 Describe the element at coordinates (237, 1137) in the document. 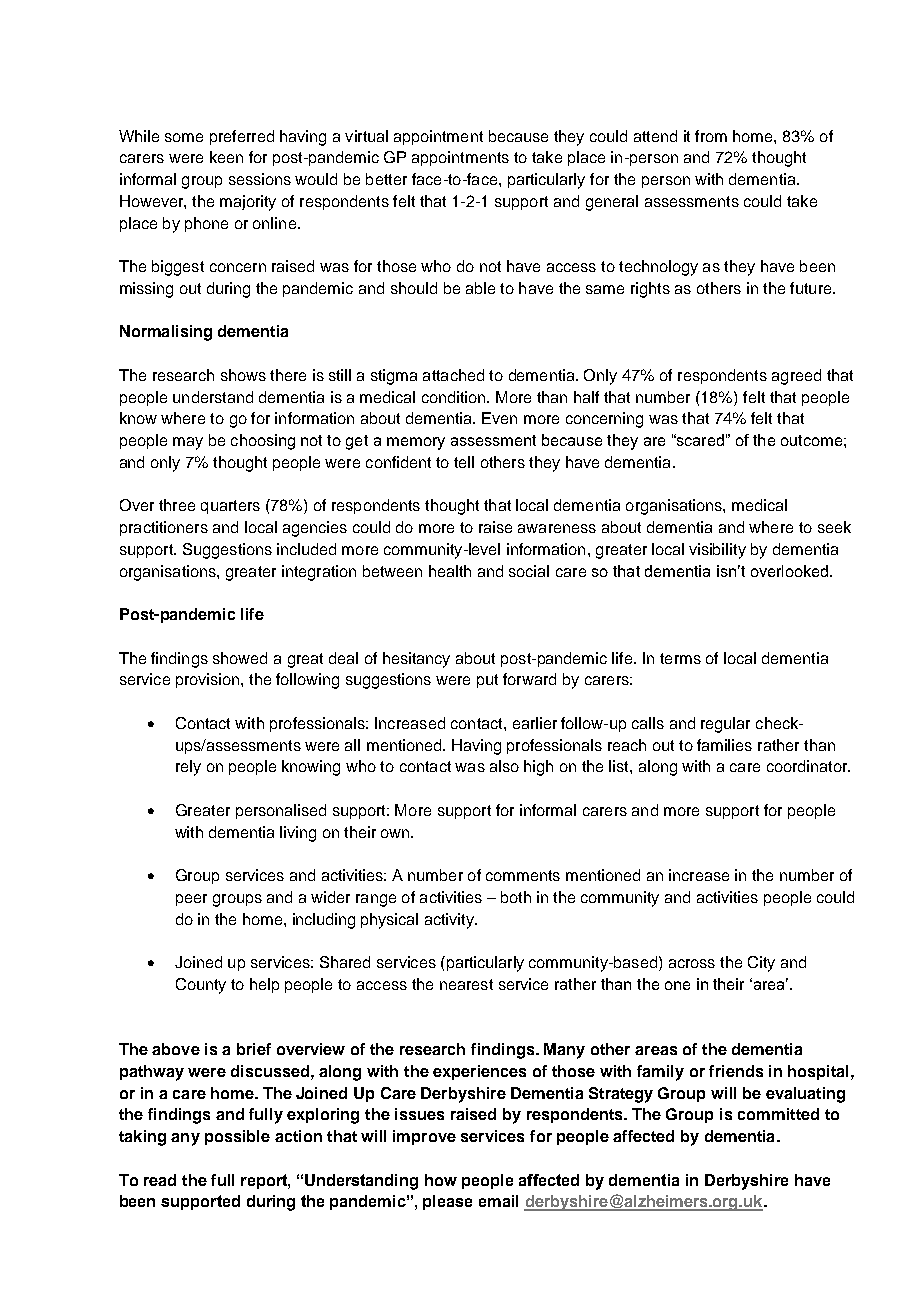

I see `possible` at that location.
